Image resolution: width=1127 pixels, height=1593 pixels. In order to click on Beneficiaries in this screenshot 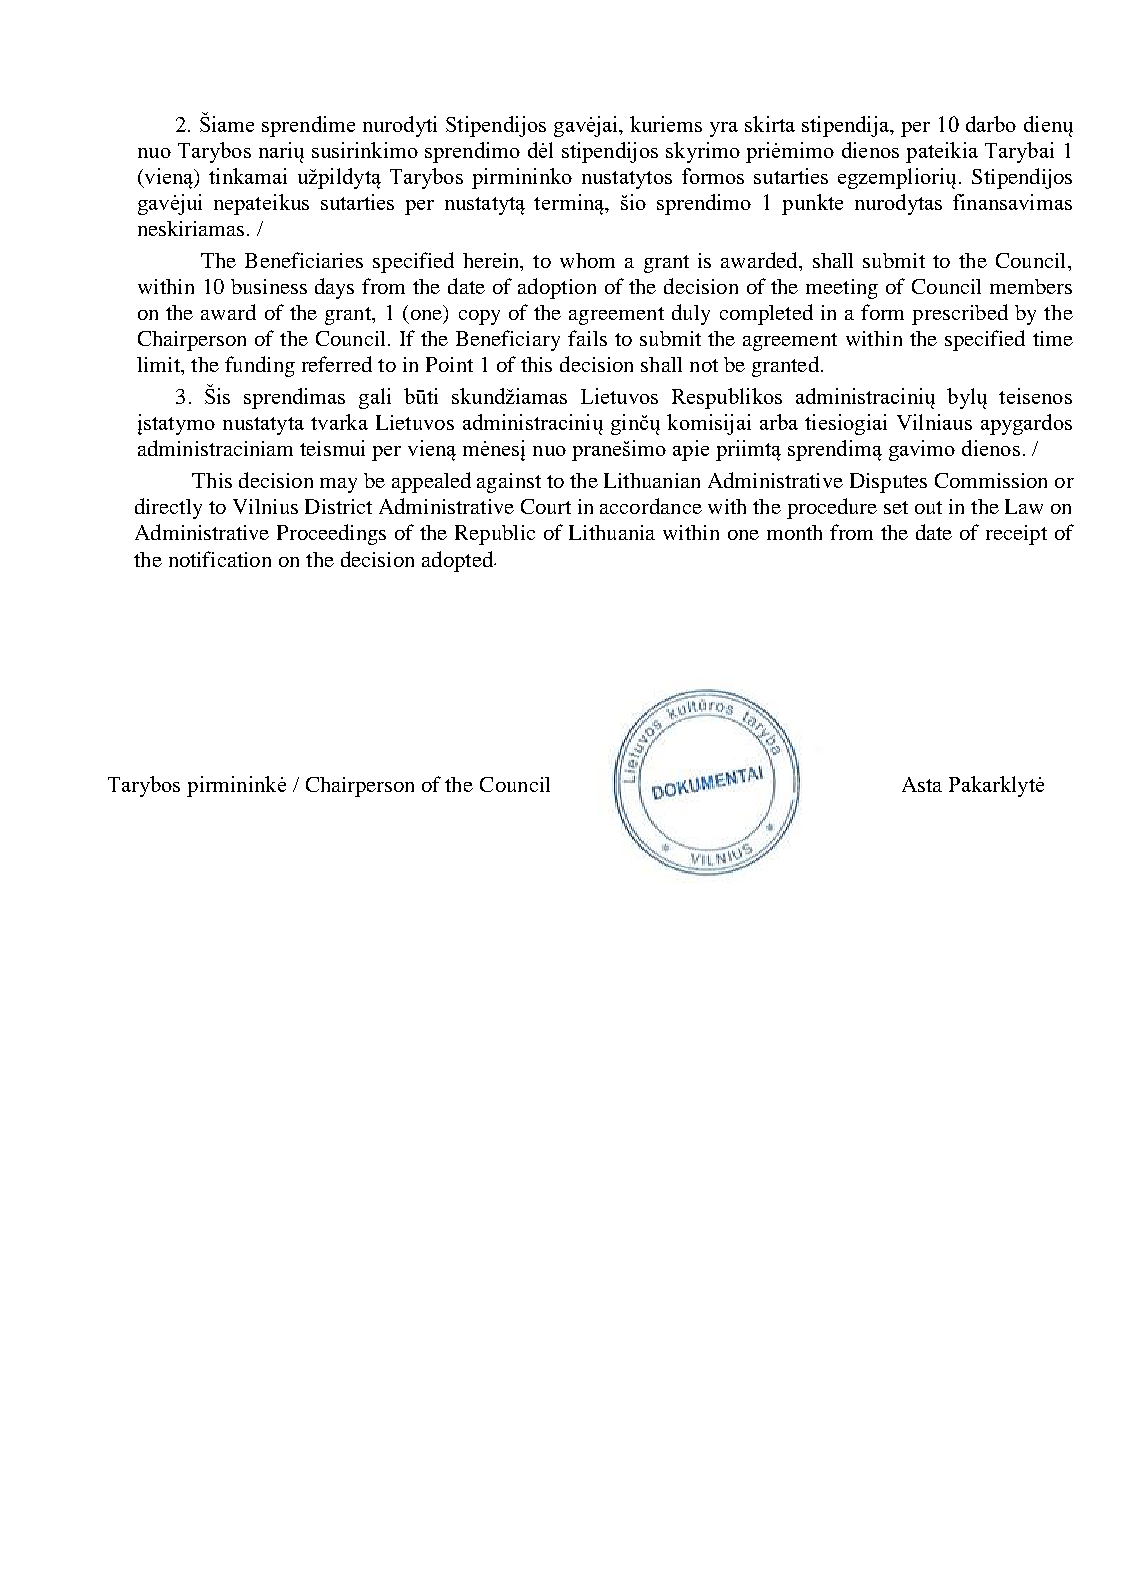, I will do `click(304, 260)`.
